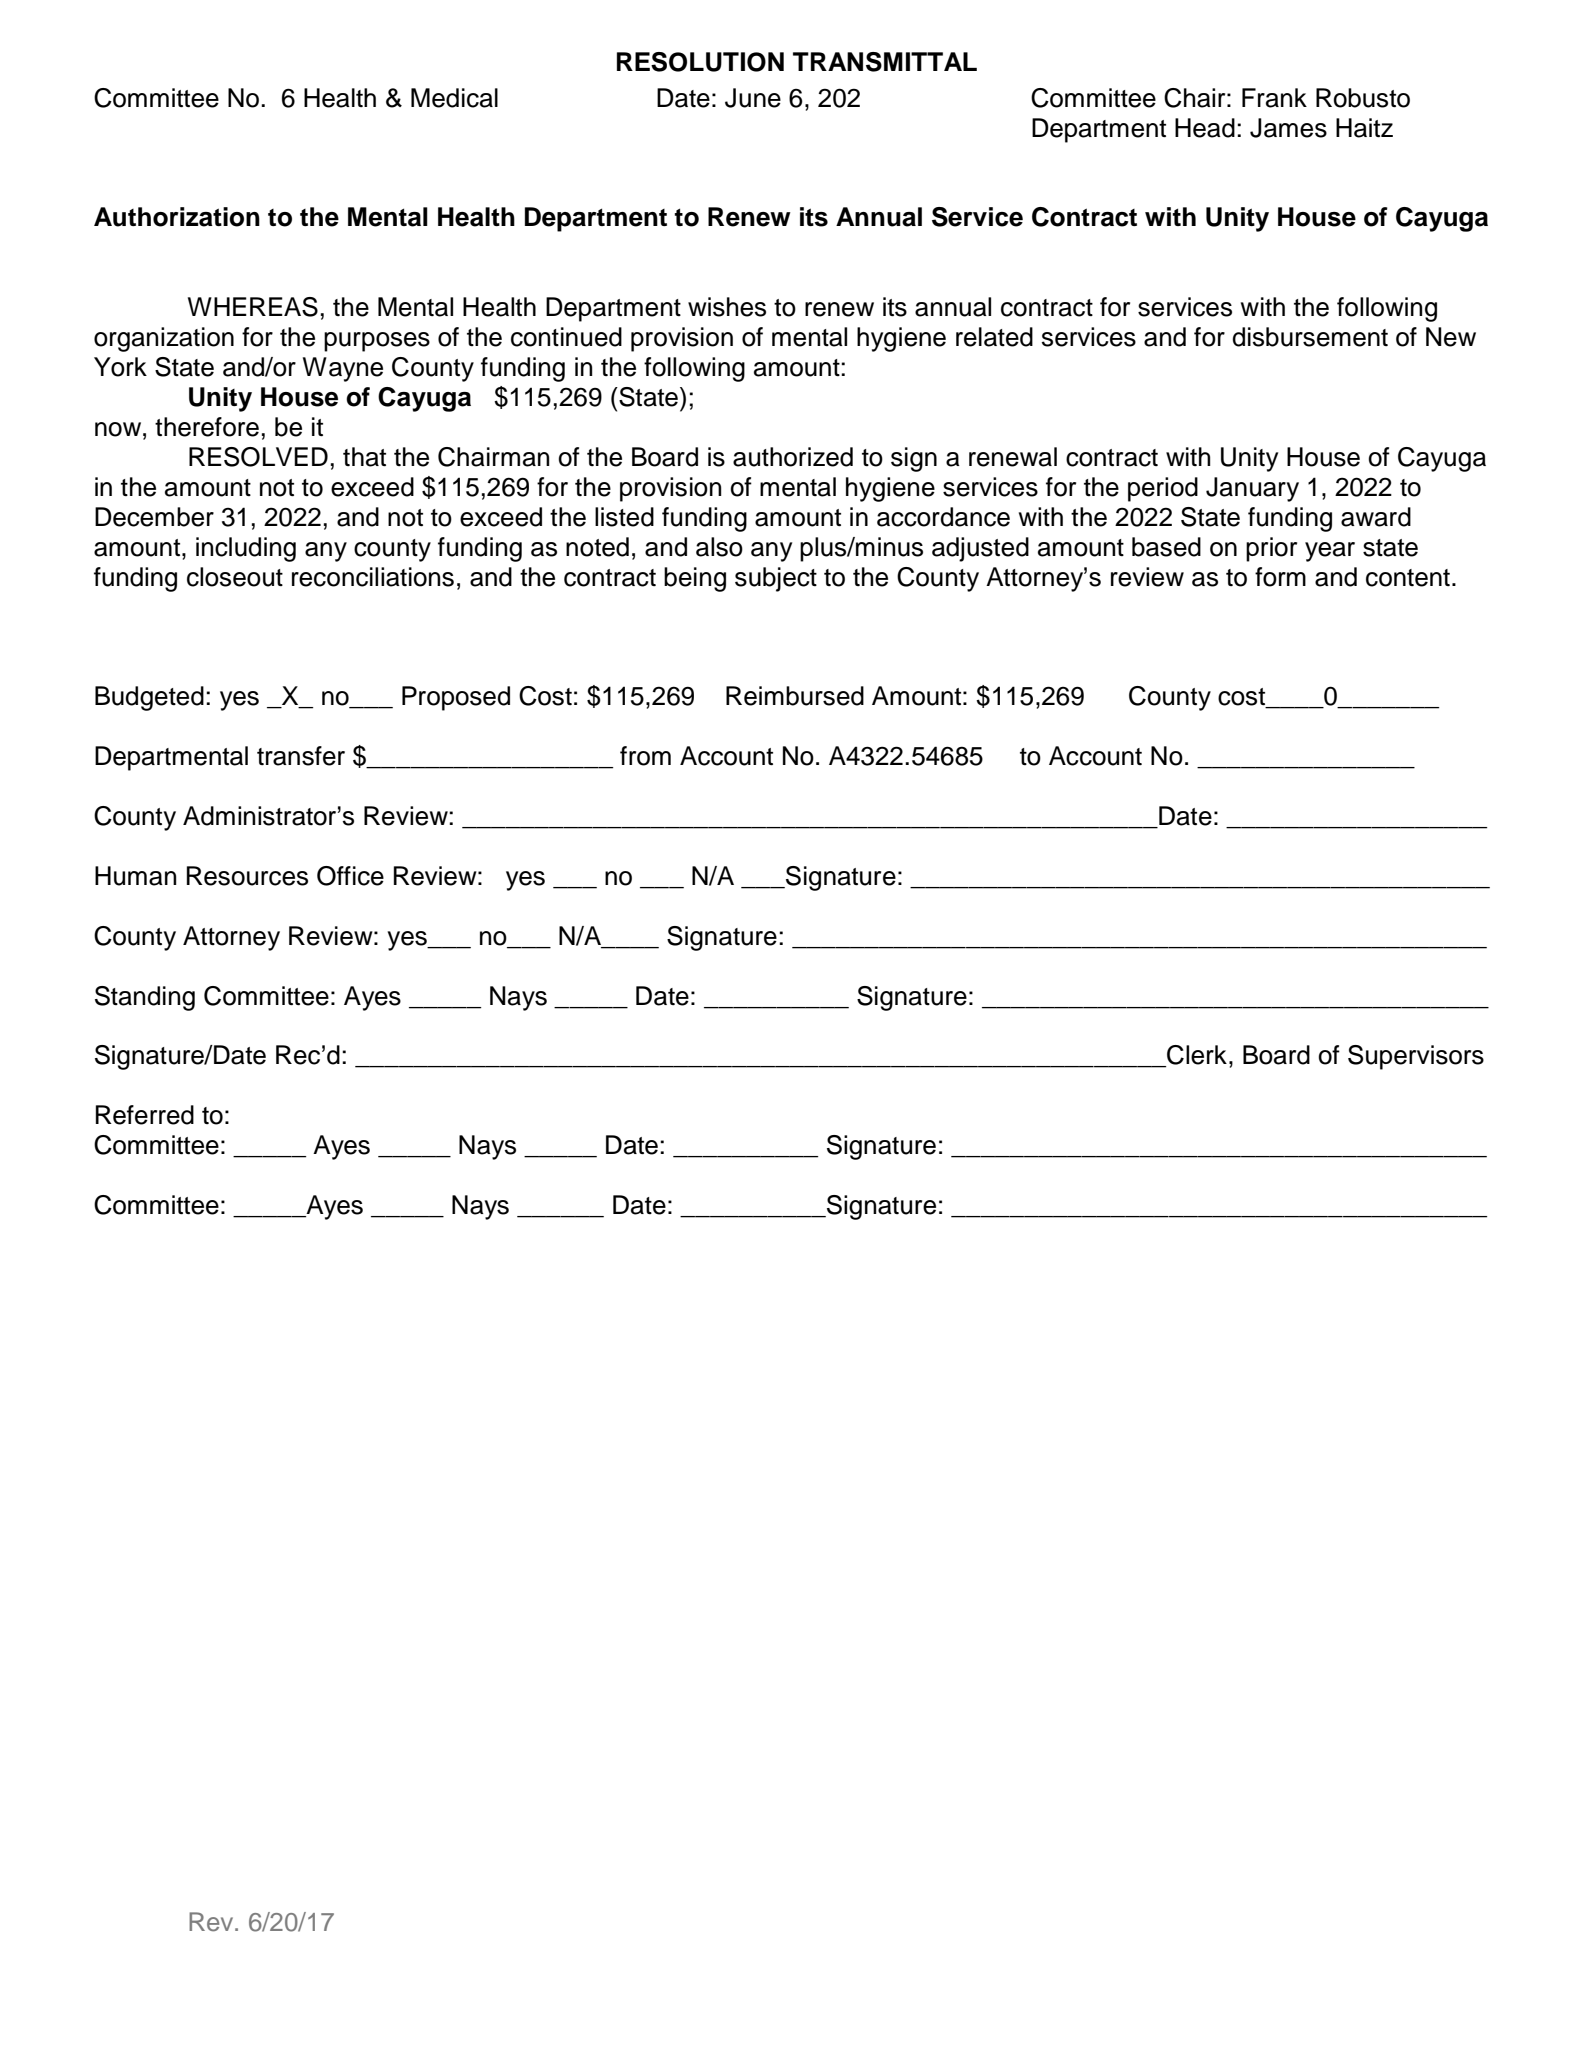  What do you see at coordinates (1280, 577) in the screenshot?
I see `form` at bounding box center [1280, 577].
